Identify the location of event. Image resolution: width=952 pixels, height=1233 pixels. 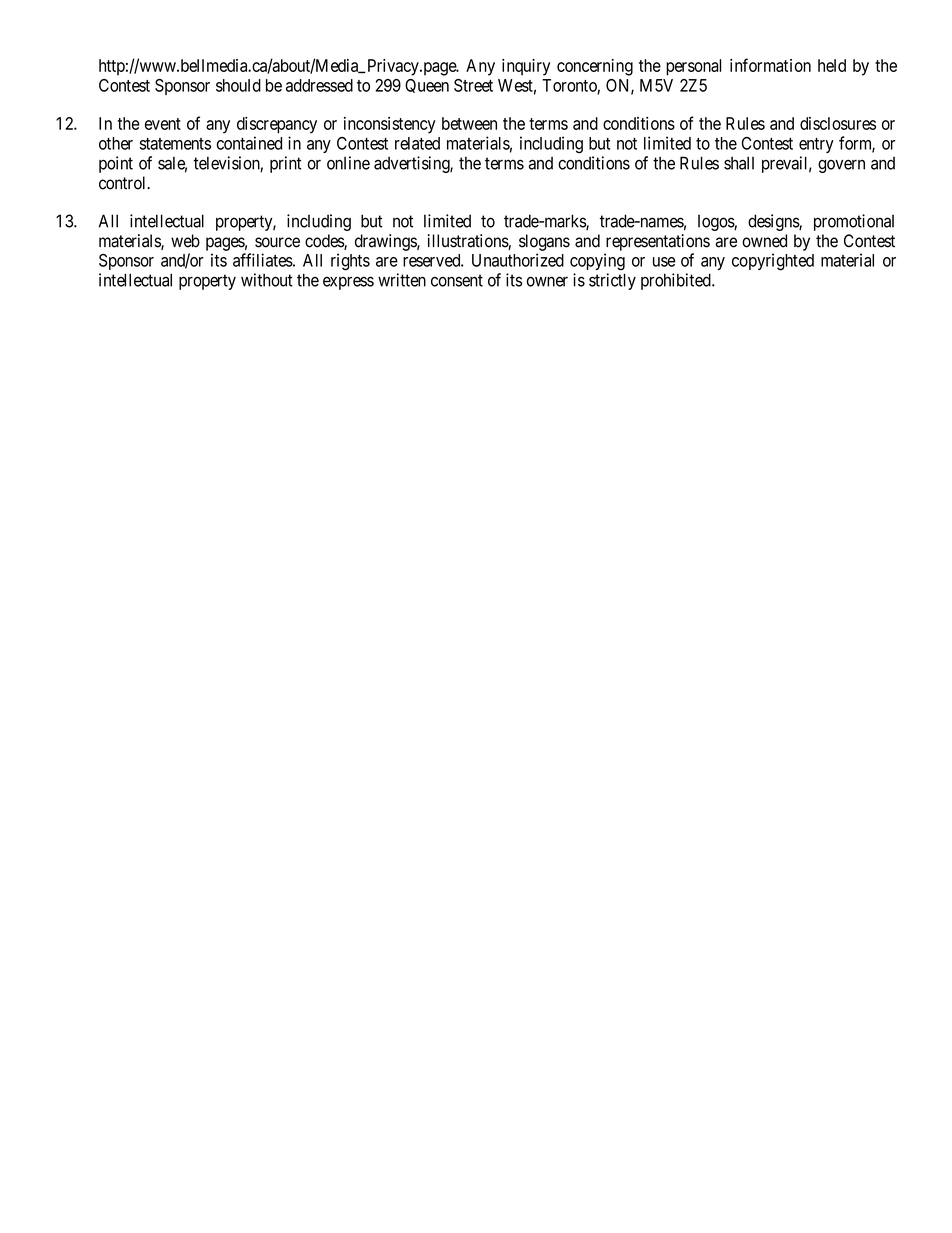
(163, 124).
